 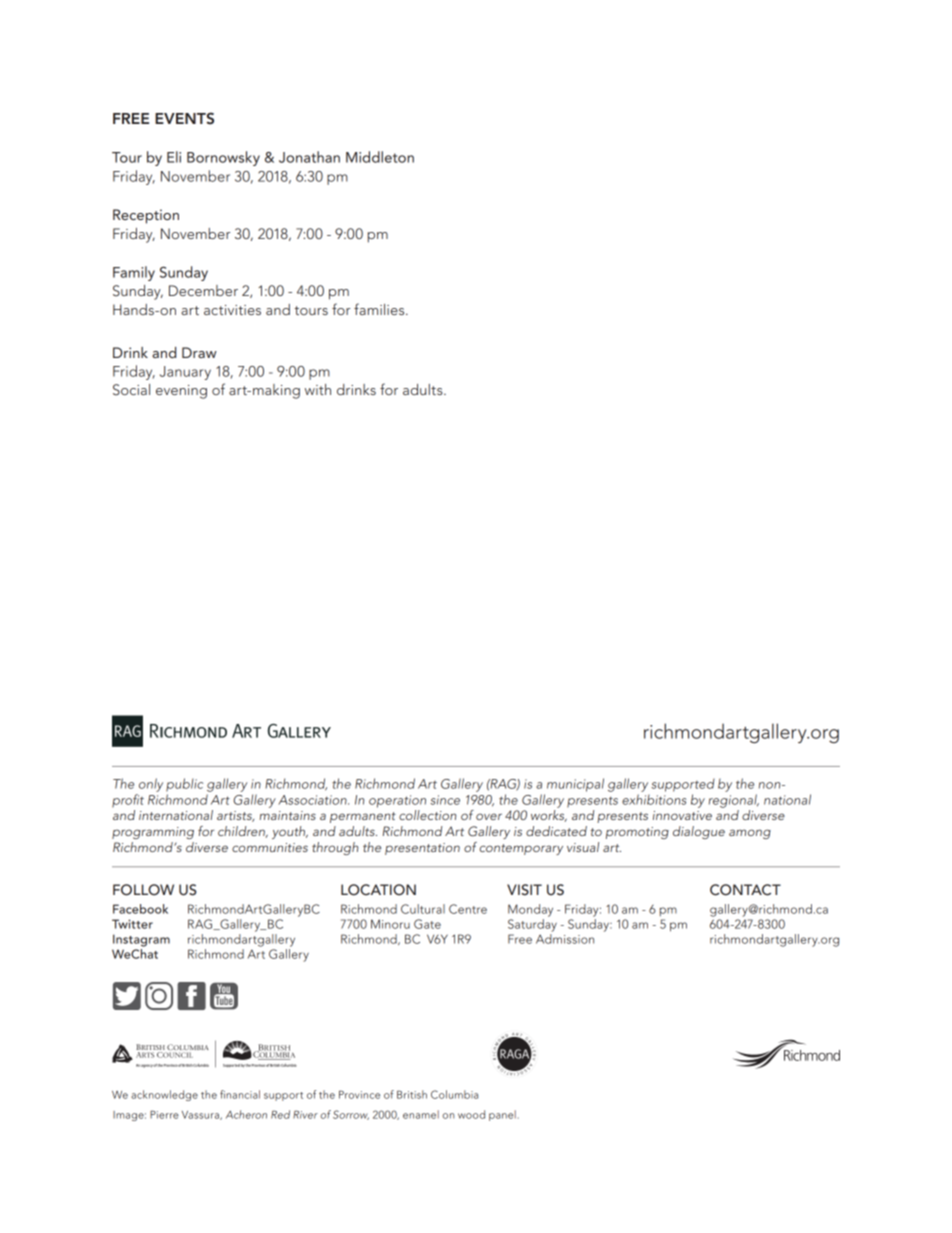 I want to click on Middleton, so click(x=380, y=157).
